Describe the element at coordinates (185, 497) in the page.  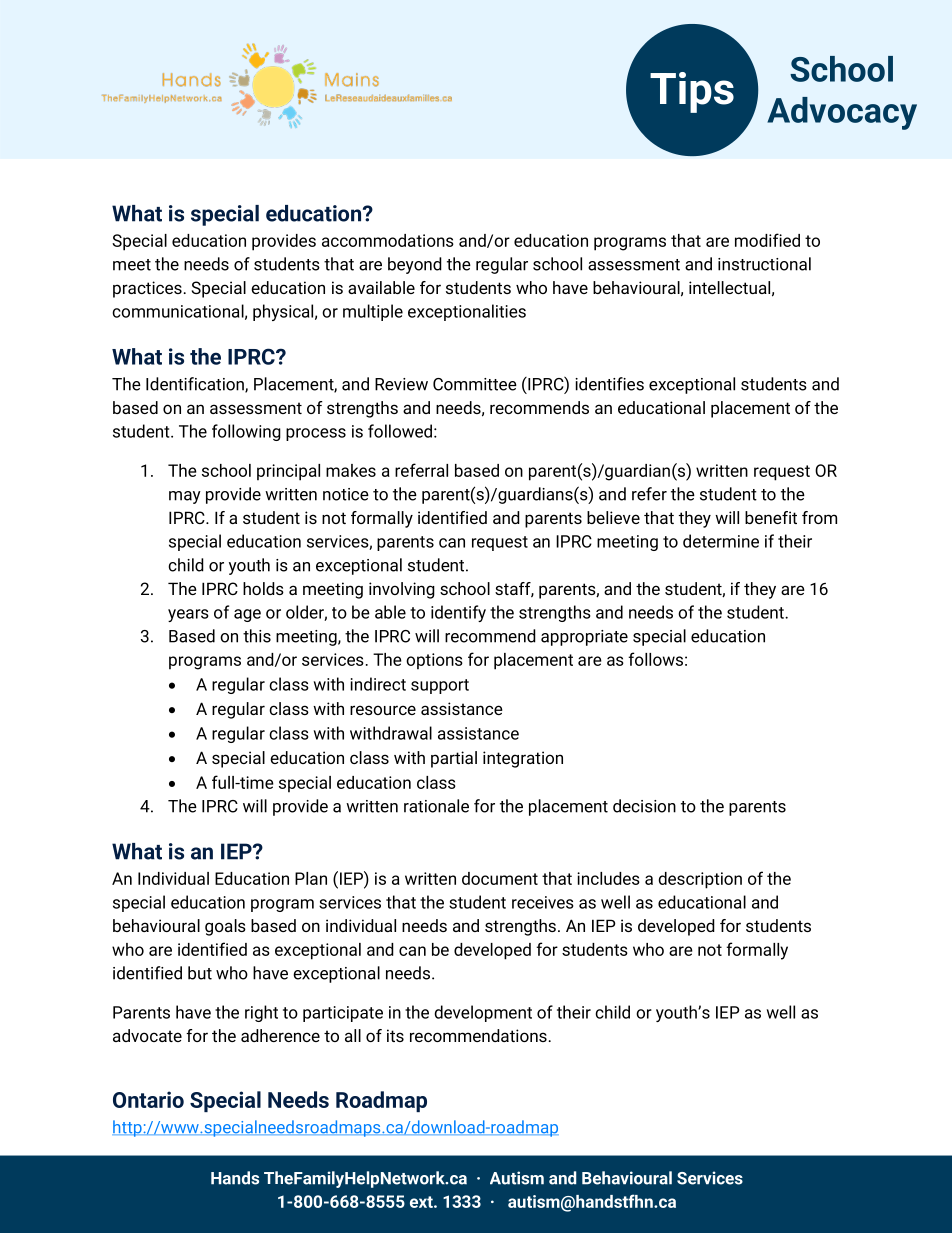
I see `may` at that location.
